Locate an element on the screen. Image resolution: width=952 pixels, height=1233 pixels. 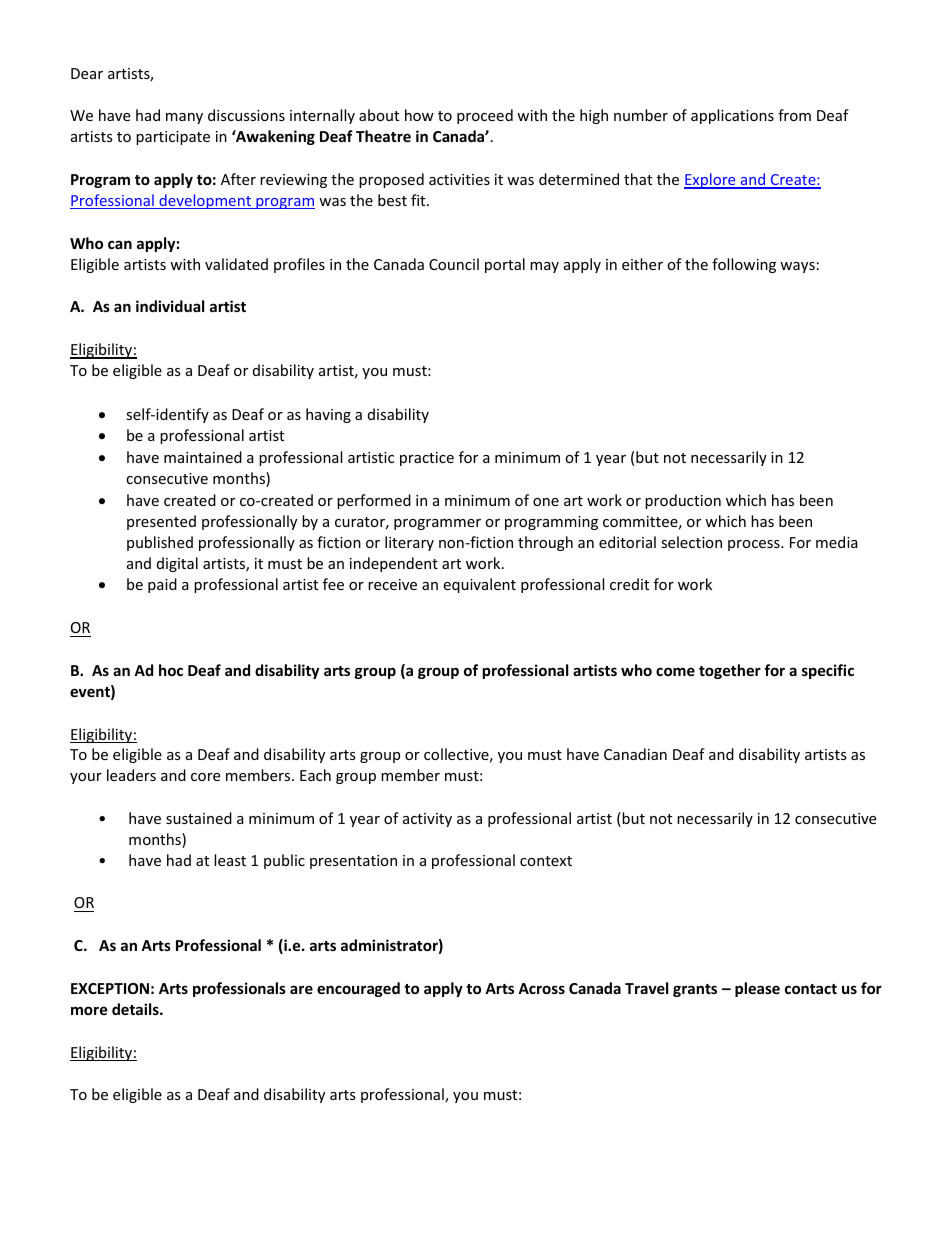
many is located at coordinates (184, 118).
